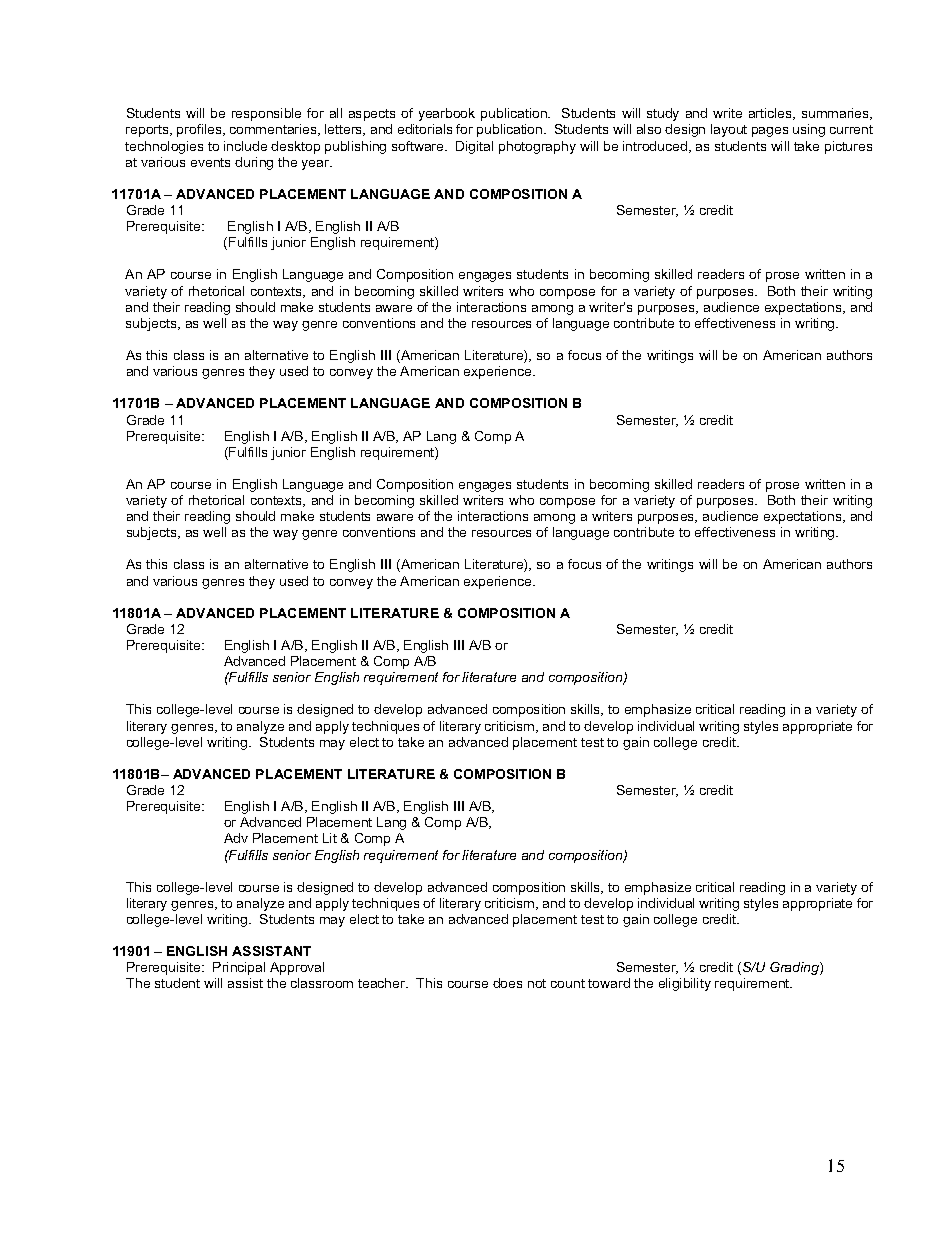 This screenshot has height=1233, width=952. I want to click on eligibility, so click(685, 984).
